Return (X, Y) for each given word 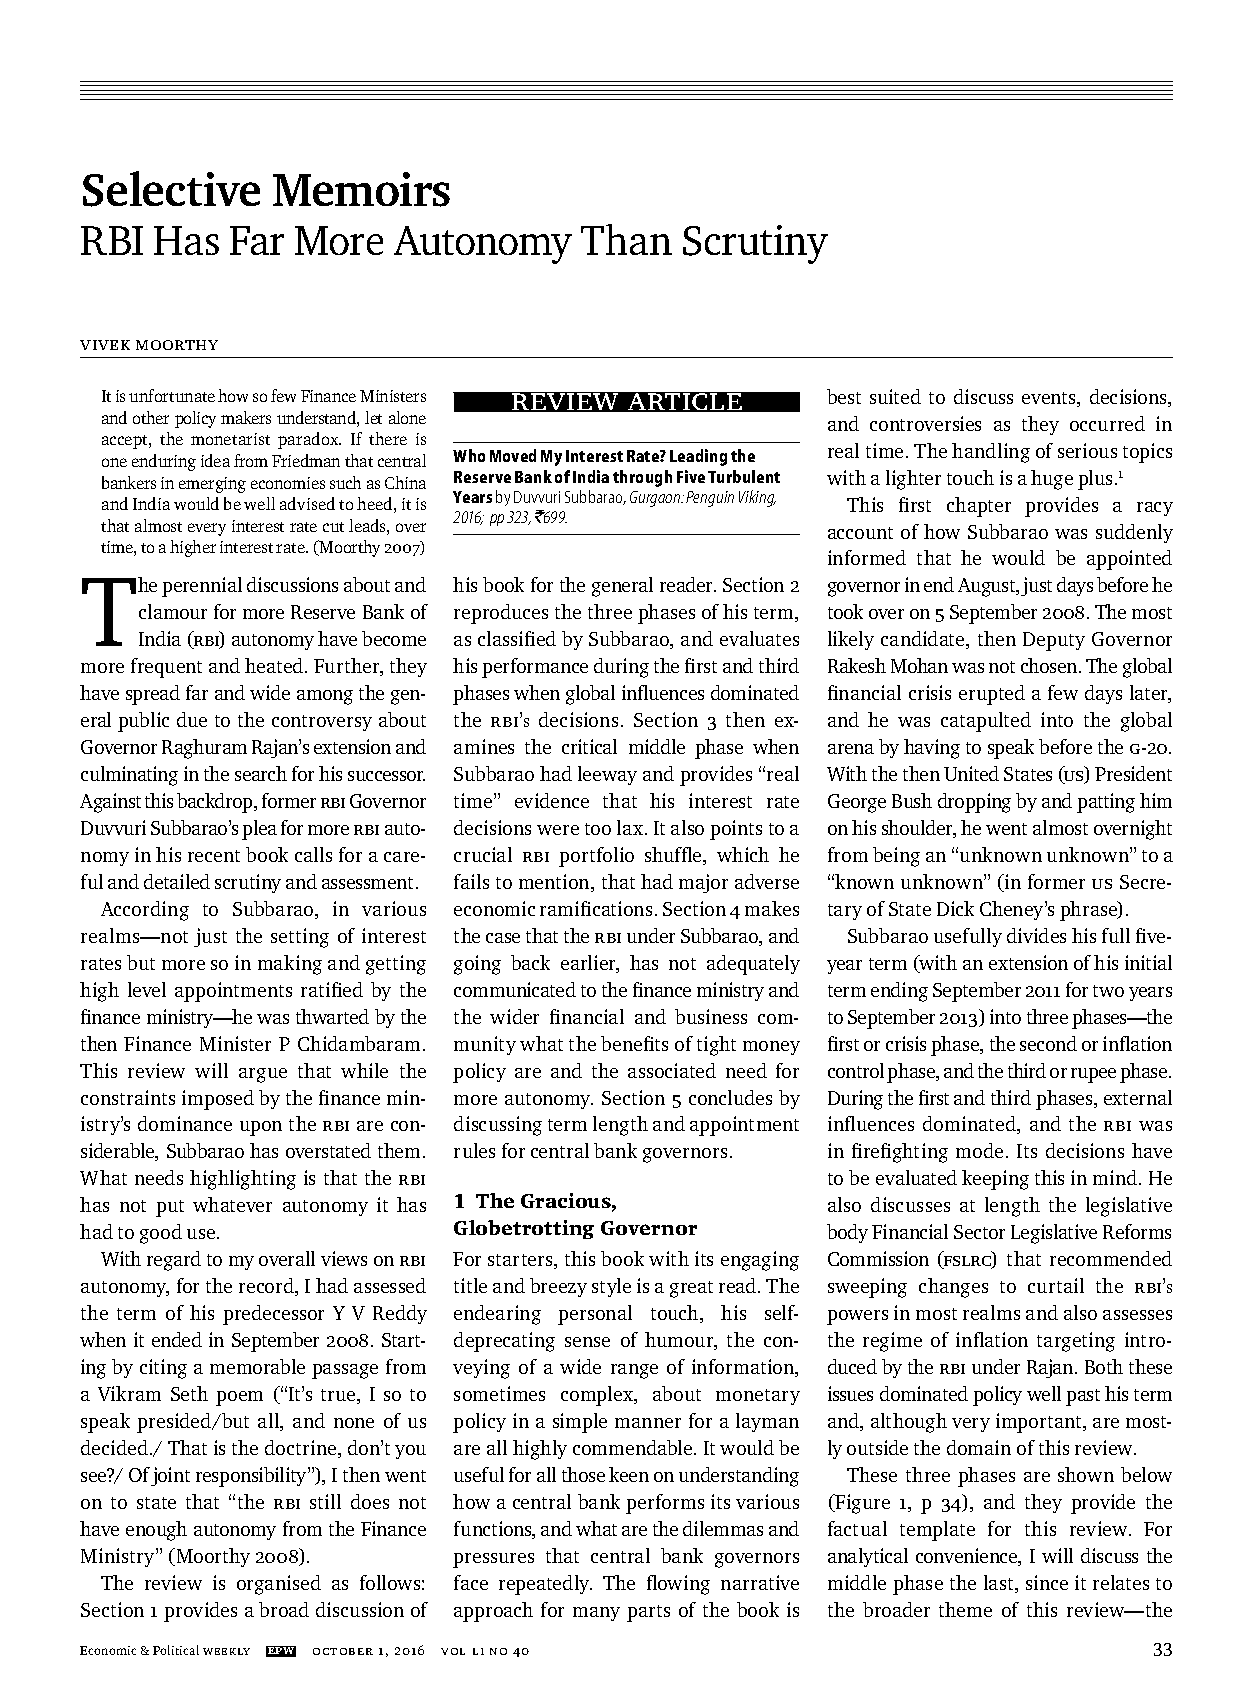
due (192, 719)
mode (979, 1150)
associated (672, 1070)
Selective (171, 189)
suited (895, 396)
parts (648, 1613)
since (1047, 1582)
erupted (992, 695)
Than (626, 239)
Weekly (226, 1651)
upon (261, 1128)
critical (589, 746)
